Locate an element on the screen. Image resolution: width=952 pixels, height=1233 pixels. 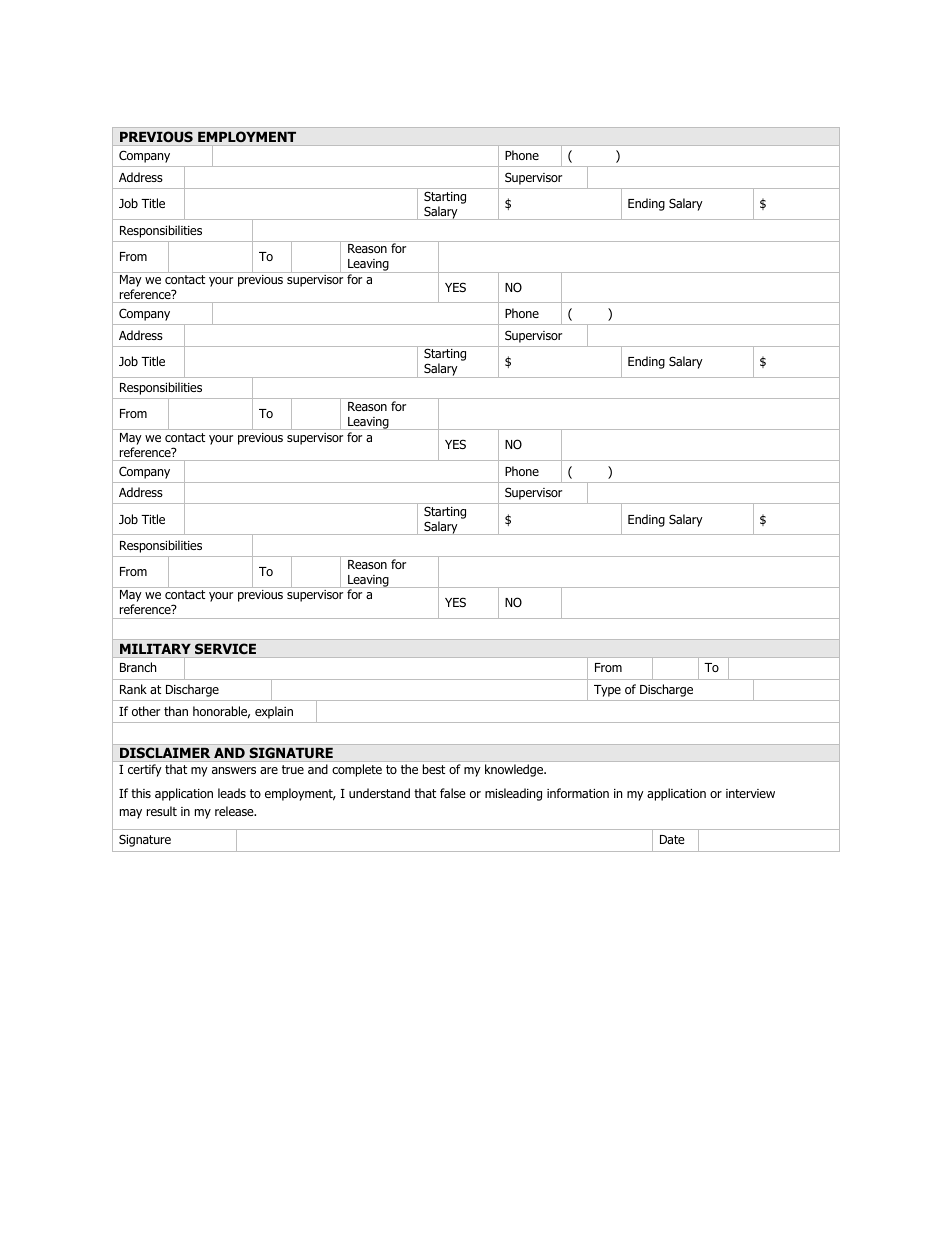
Type is located at coordinates (607, 691).
